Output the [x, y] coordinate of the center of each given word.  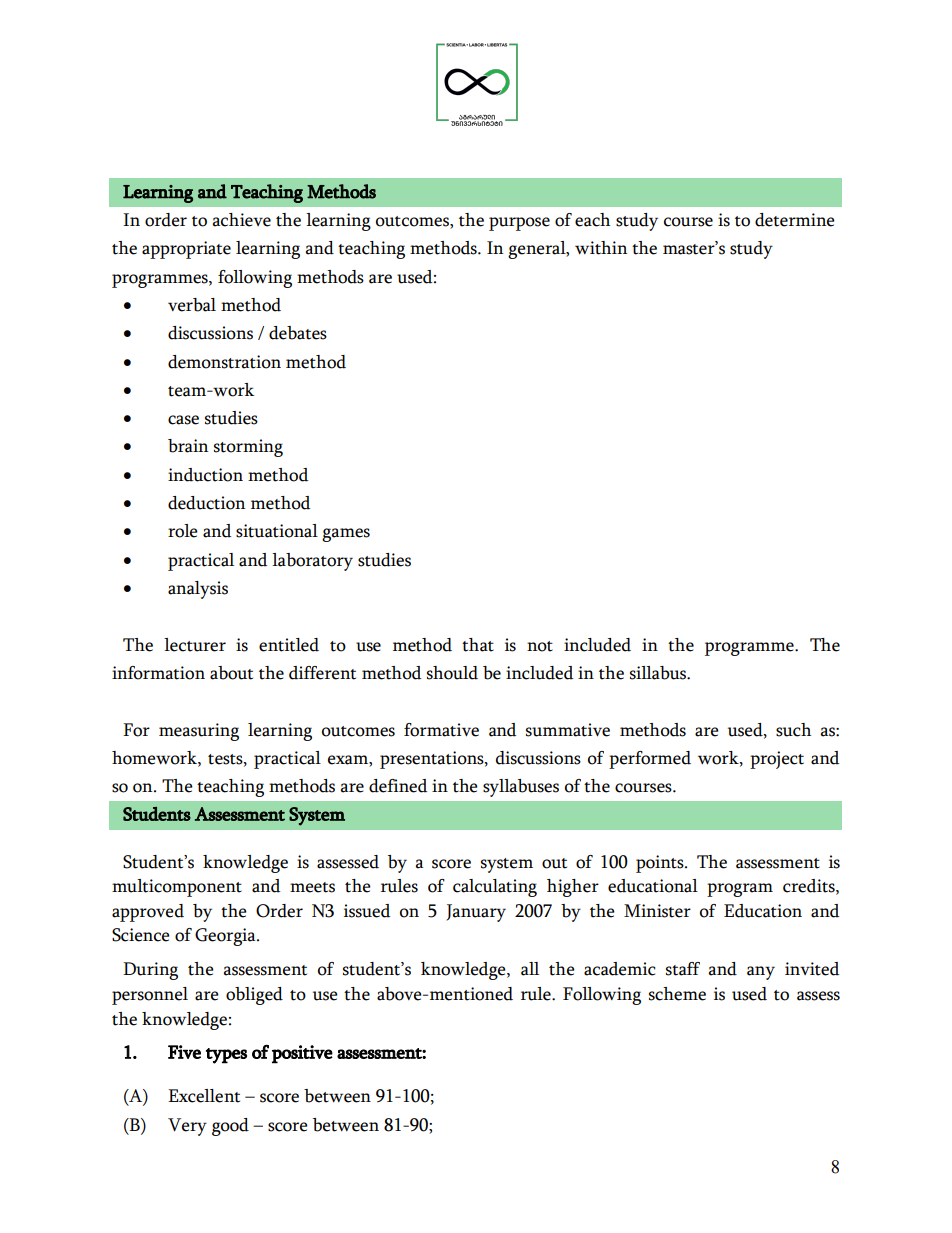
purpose [519, 224]
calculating [495, 888]
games [346, 535]
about [231, 673]
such [793, 730]
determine [795, 220]
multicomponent [177, 888]
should [452, 673]
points [661, 864]
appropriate [186, 250]
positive [302, 1054]
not [540, 646]
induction [205, 475]
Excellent [204, 1096]
